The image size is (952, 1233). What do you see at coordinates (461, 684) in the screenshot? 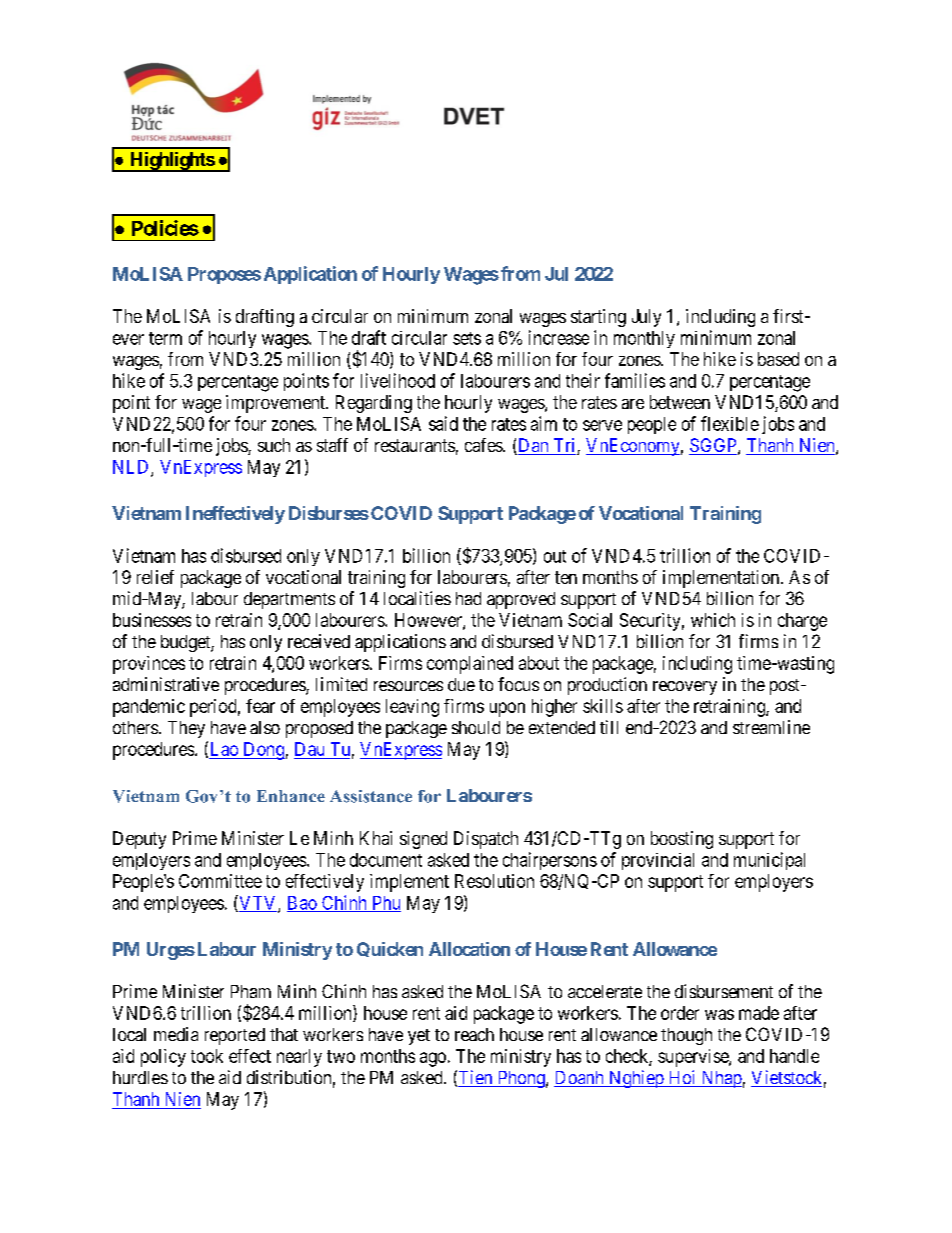
I see `due` at bounding box center [461, 684].
